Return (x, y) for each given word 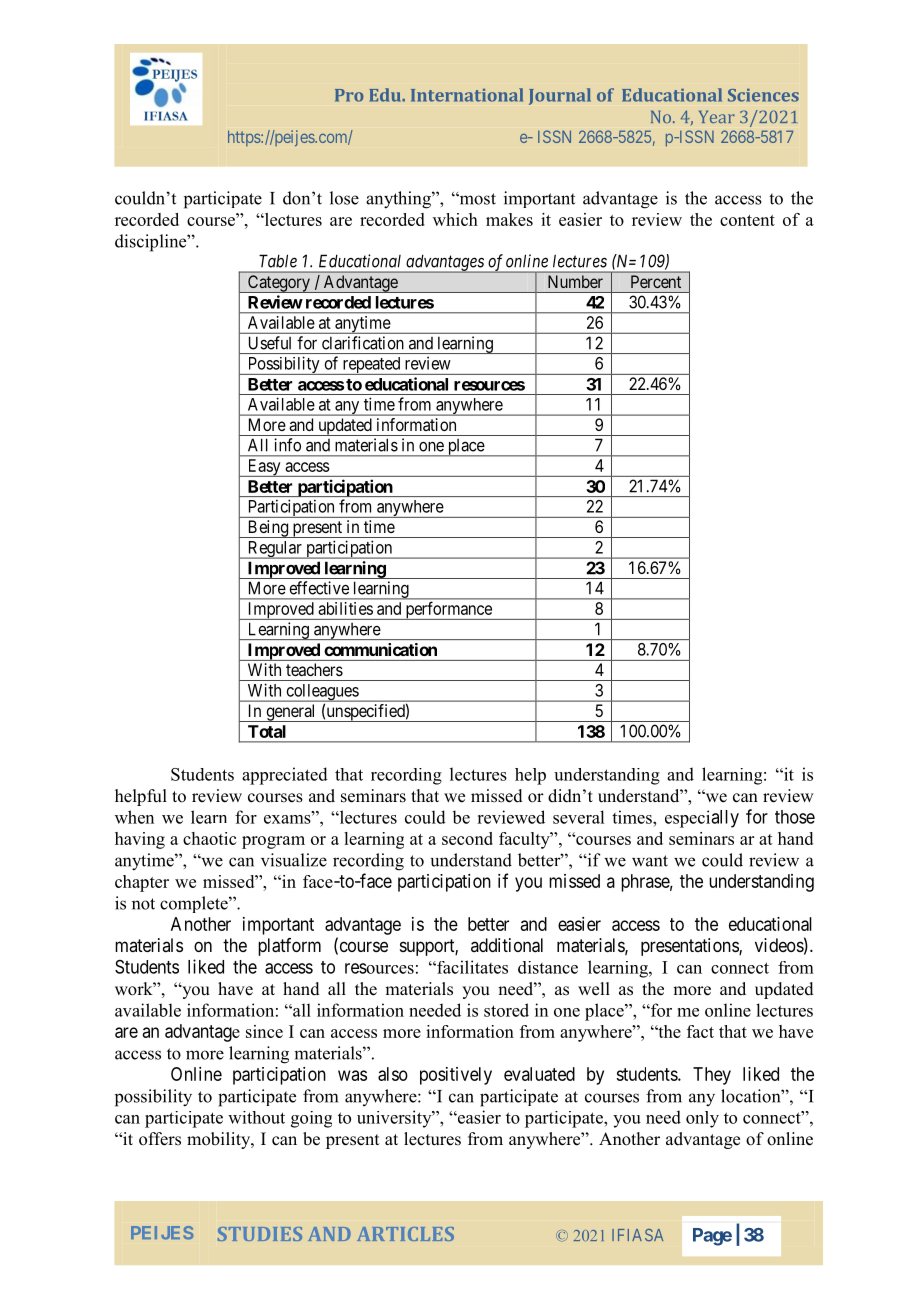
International (467, 95)
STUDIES (260, 1234)
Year (717, 117)
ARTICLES (405, 1234)
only (702, 1119)
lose (344, 198)
